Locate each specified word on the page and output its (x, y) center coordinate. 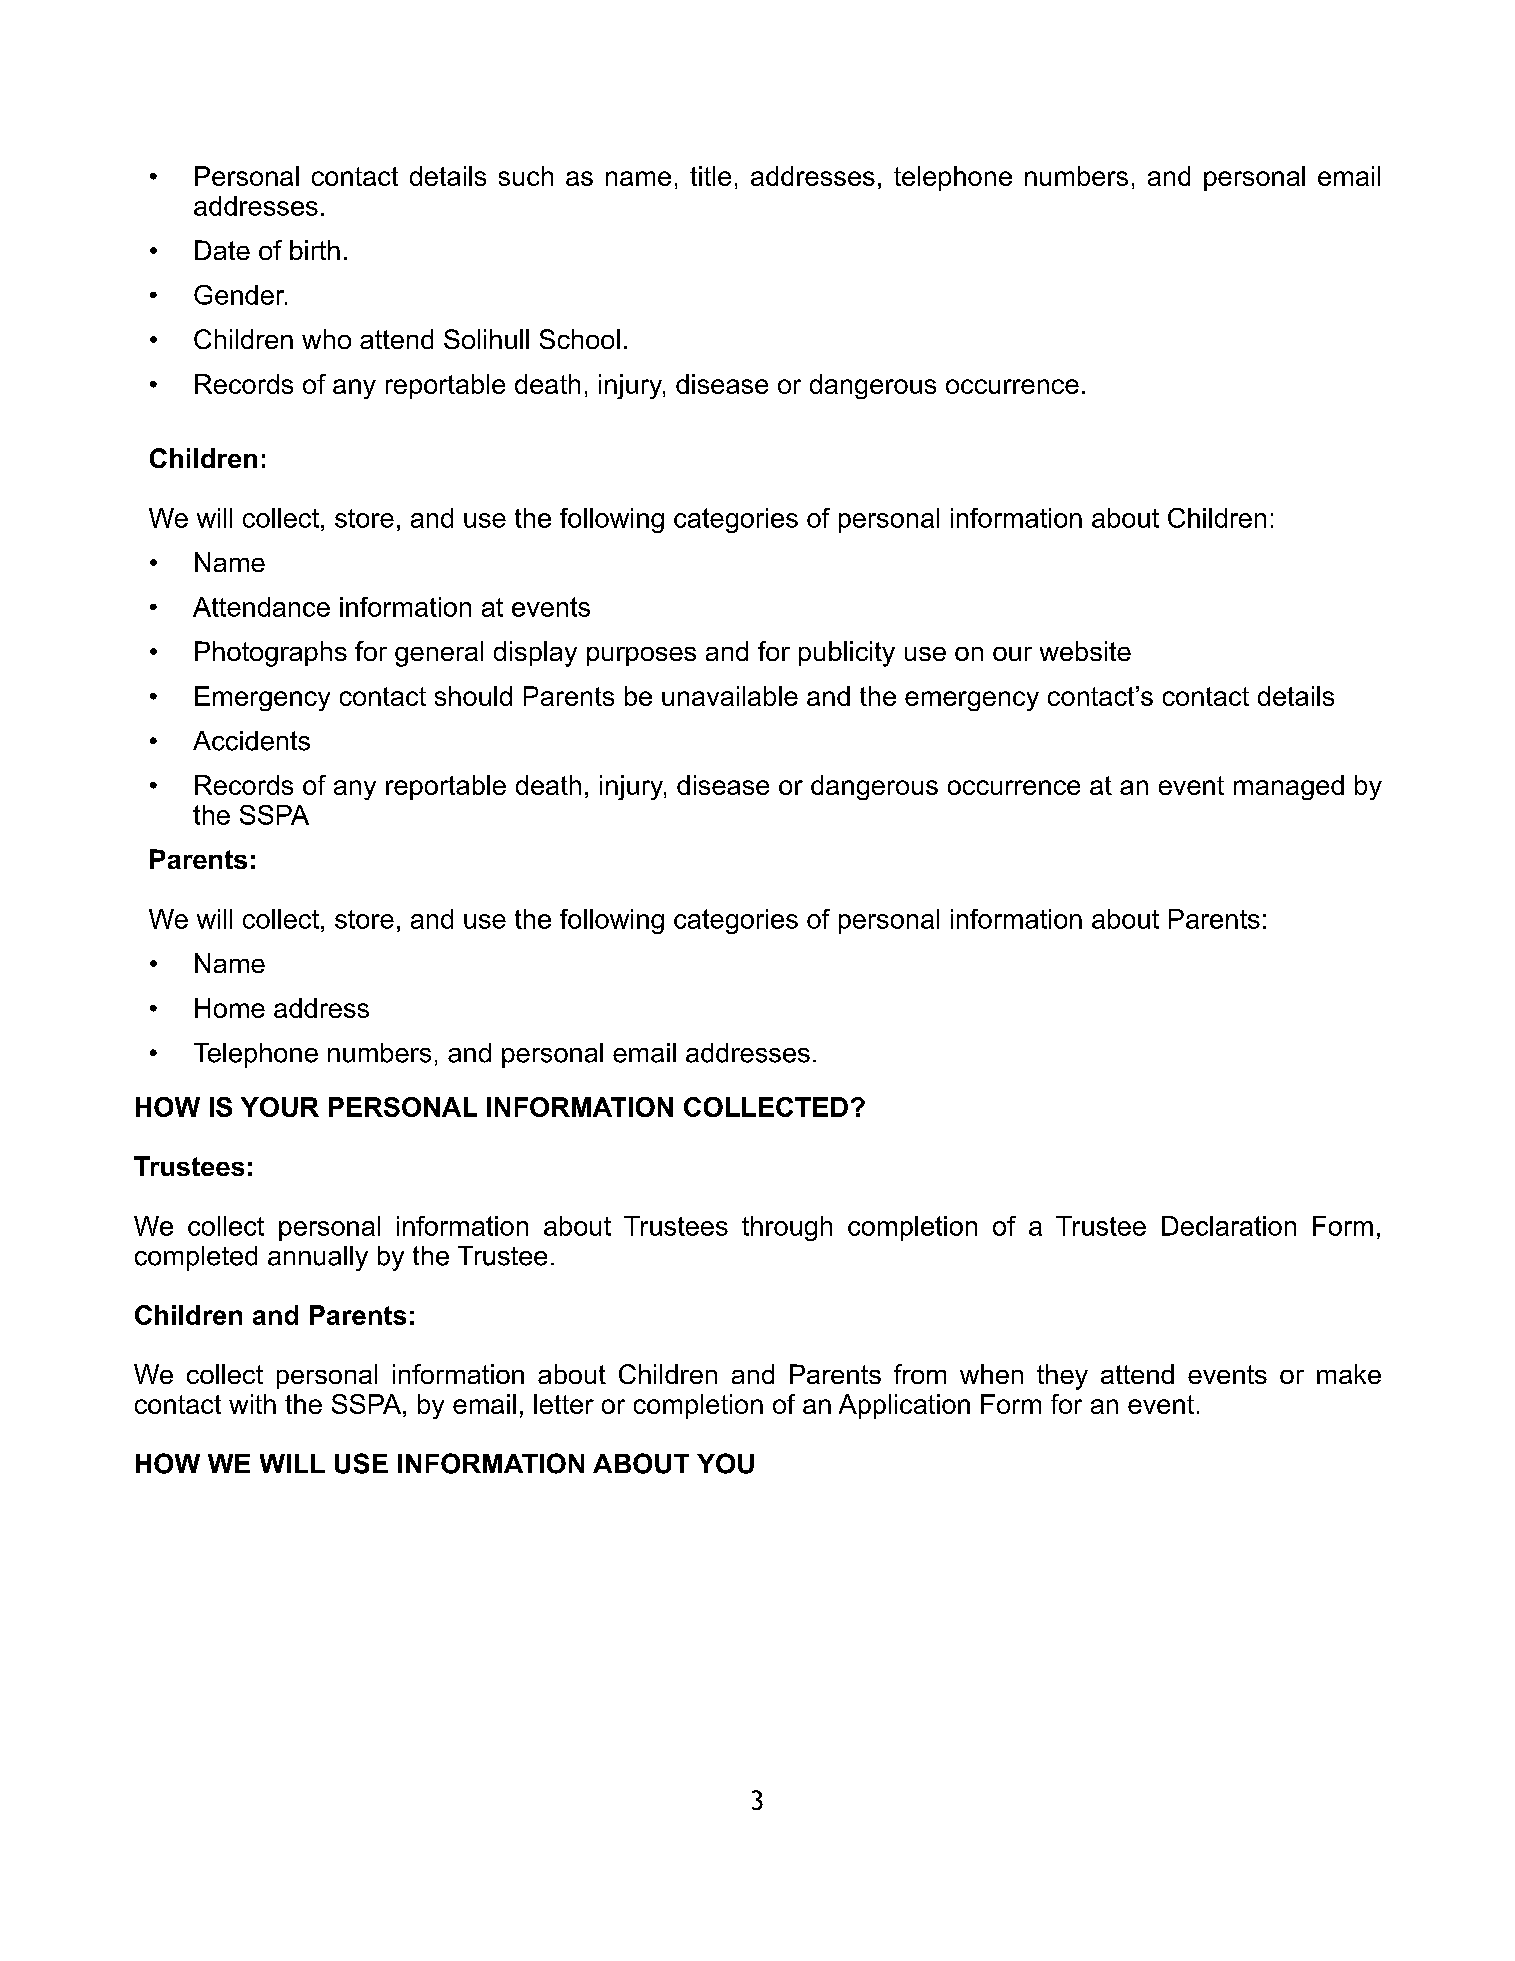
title (710, 176)
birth (315, 250)
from (920, 1374)
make (1349, 1374)
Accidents (251, 741)
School (580, 339)
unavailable (730, 696)
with (252, 1404)
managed (1289, 787)
